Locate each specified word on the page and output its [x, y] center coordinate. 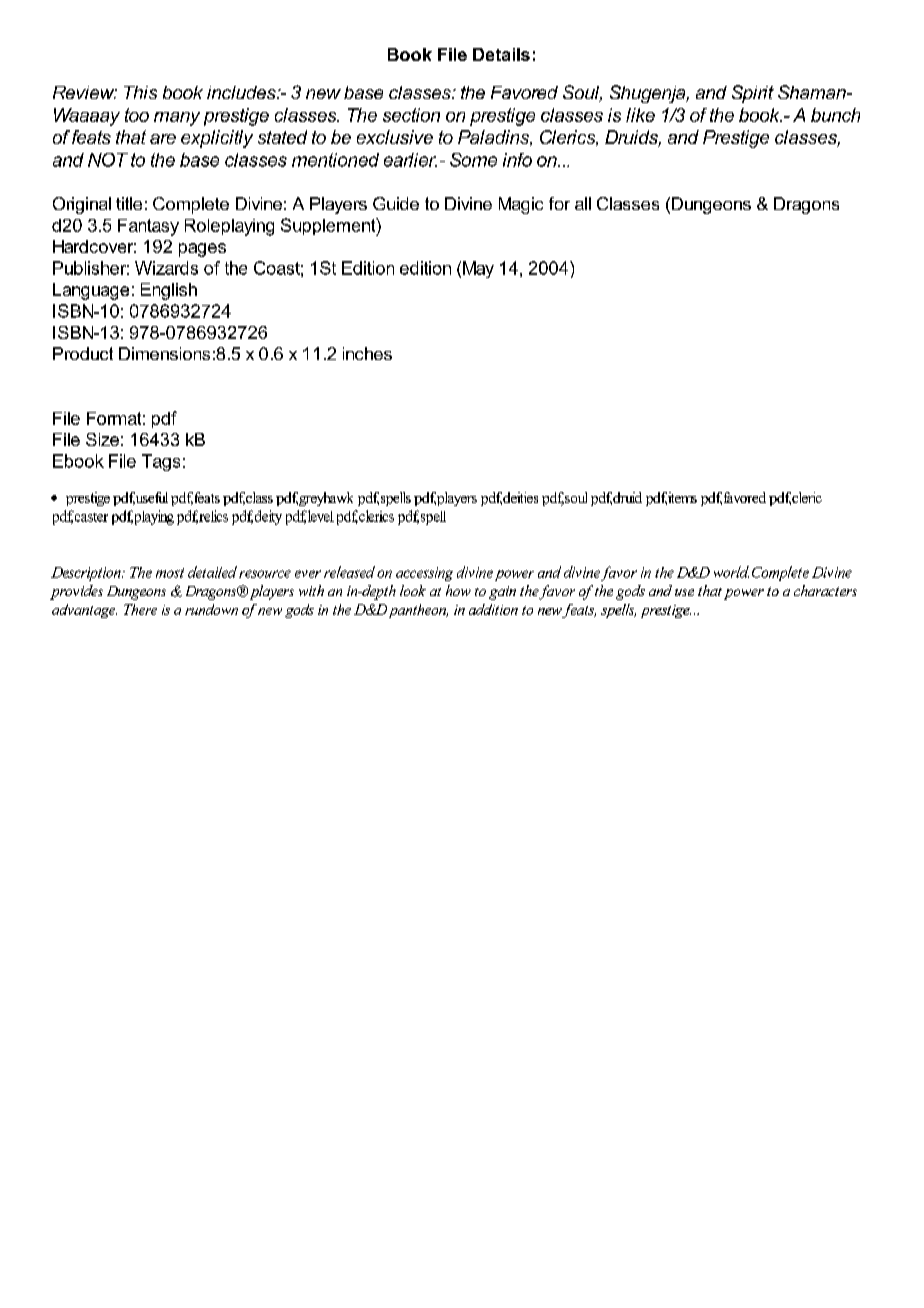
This [140, 92]
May [478, 269]
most [170, 573]
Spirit [753, 94]
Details [501, 54]
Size [102, 439]
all [583, 203]
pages [202, 250]
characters [825, 590]
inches [367, 353]
